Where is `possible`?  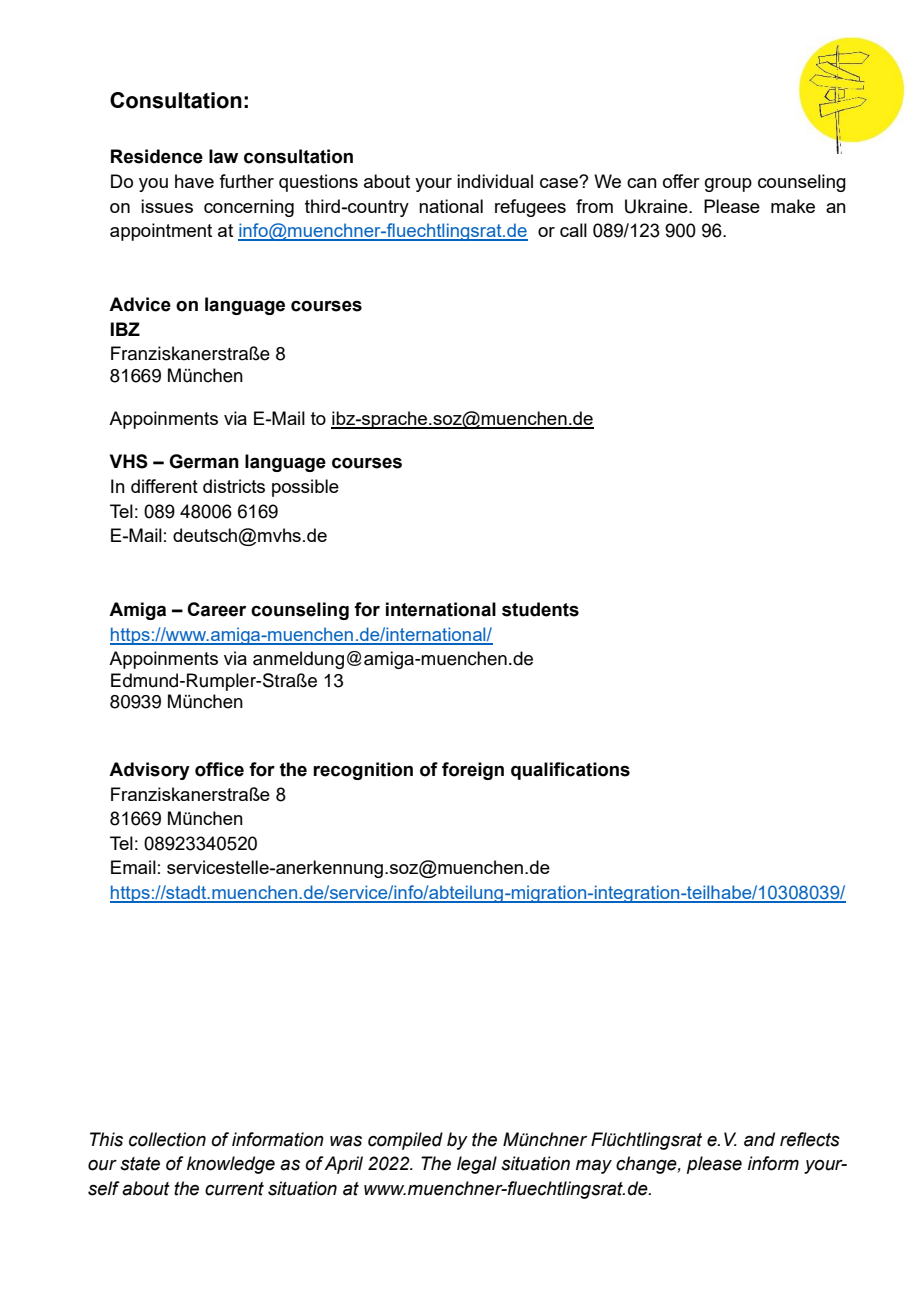
possible is located at coordinates (305, 488).
